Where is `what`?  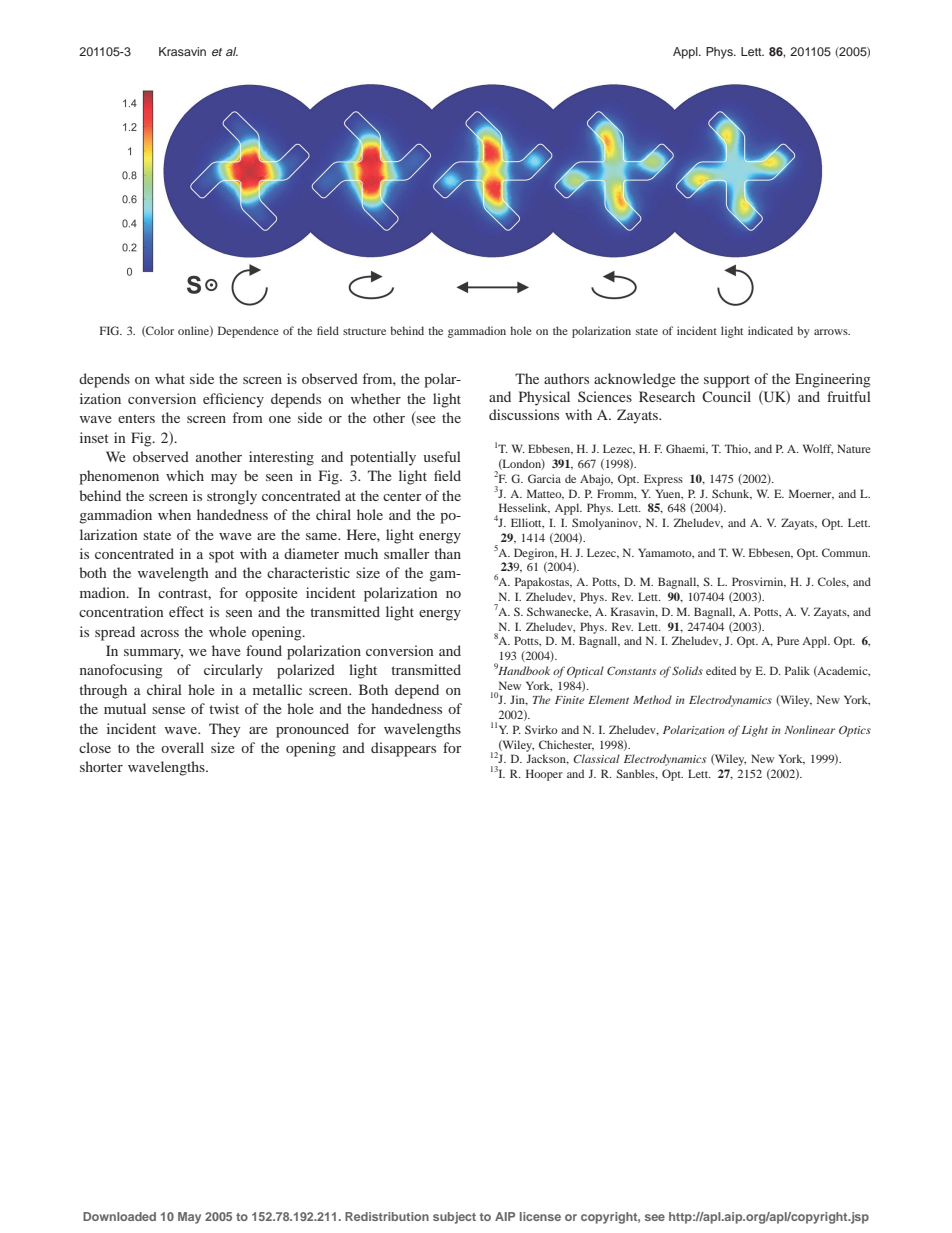
what is located at coordinates (170, 378).
